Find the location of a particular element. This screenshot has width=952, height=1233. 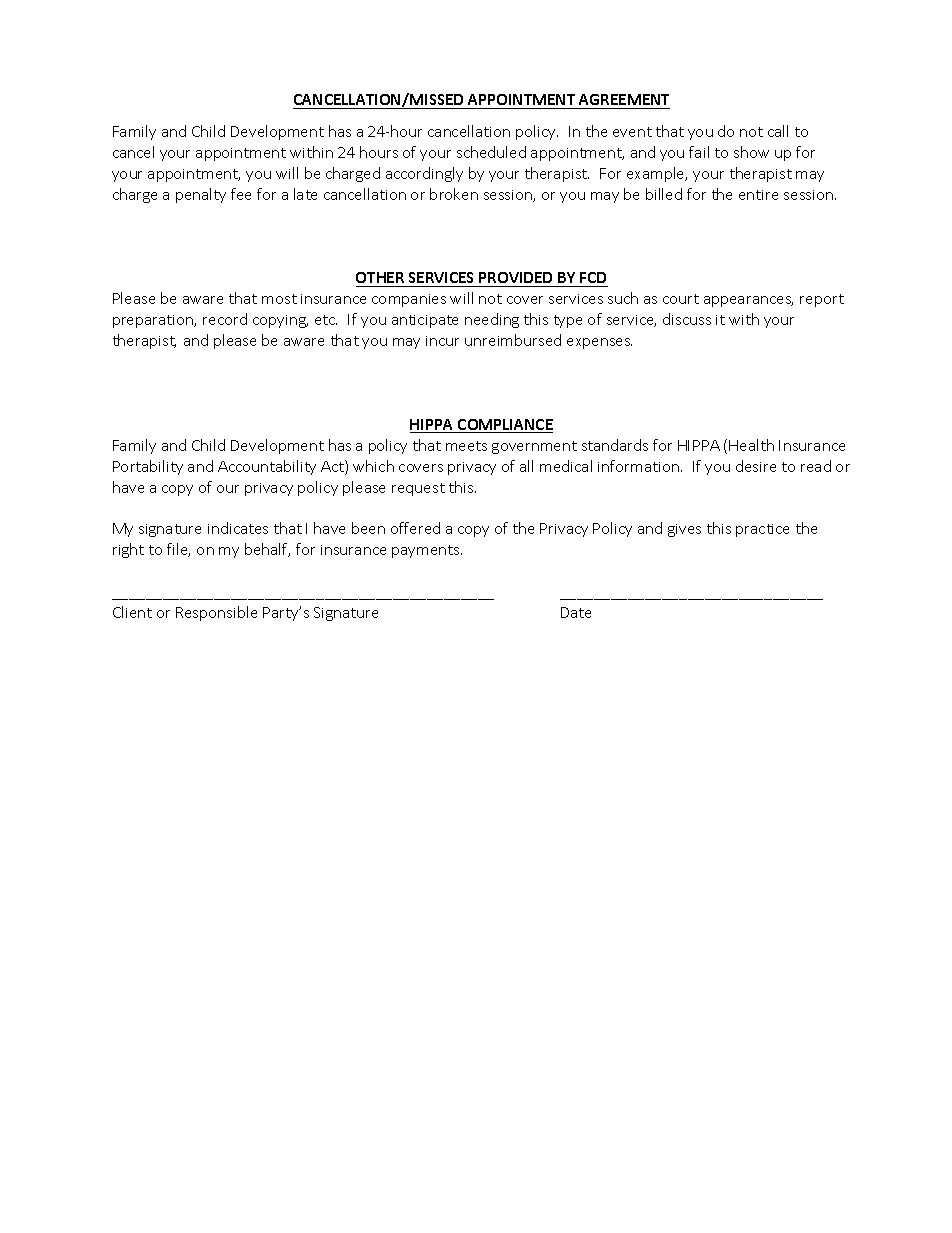

Date is located at coordinates (576, 612).
